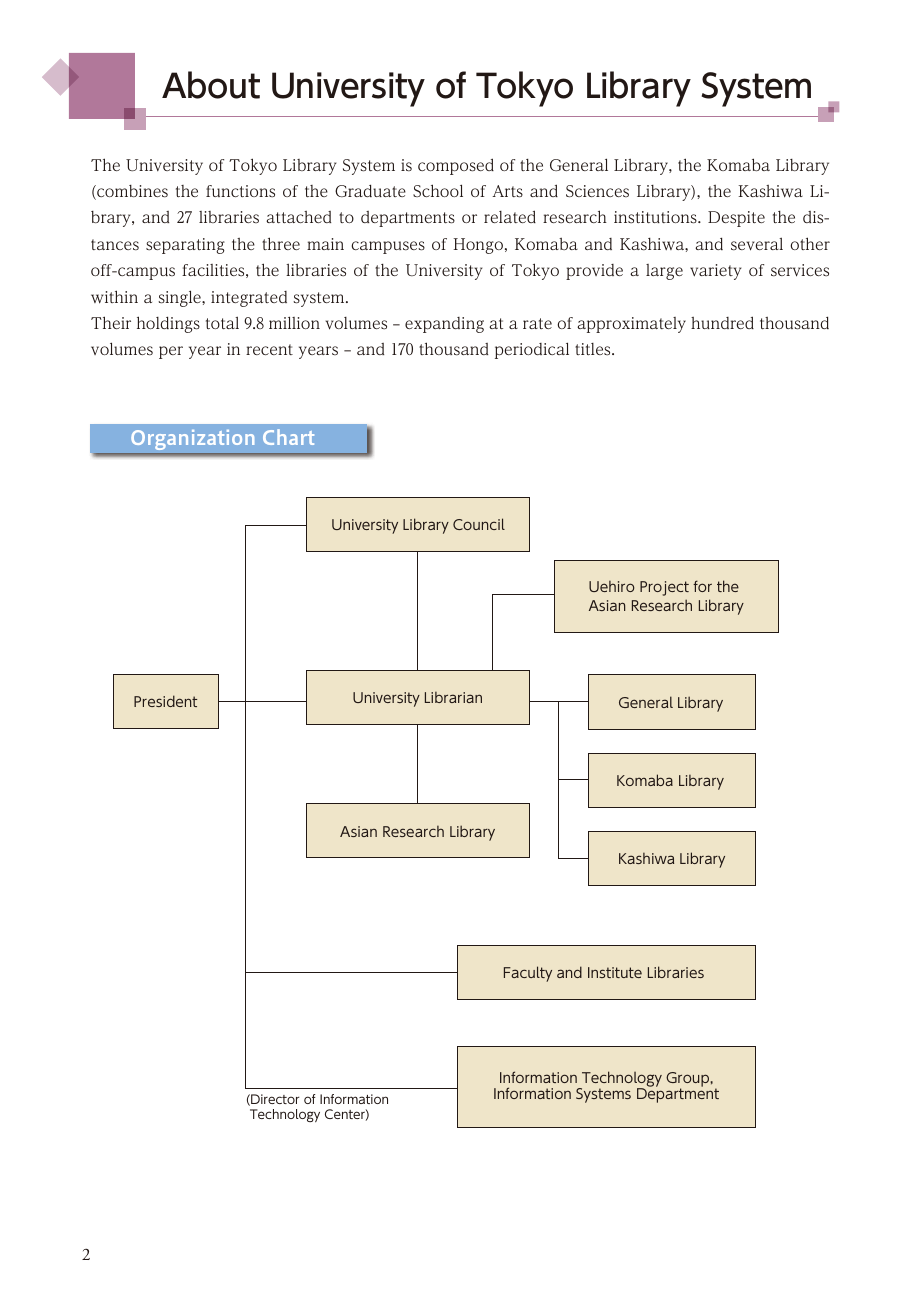  Describe the element at coordinates (211, 85) in the screenshot. I see `About` at that location.
